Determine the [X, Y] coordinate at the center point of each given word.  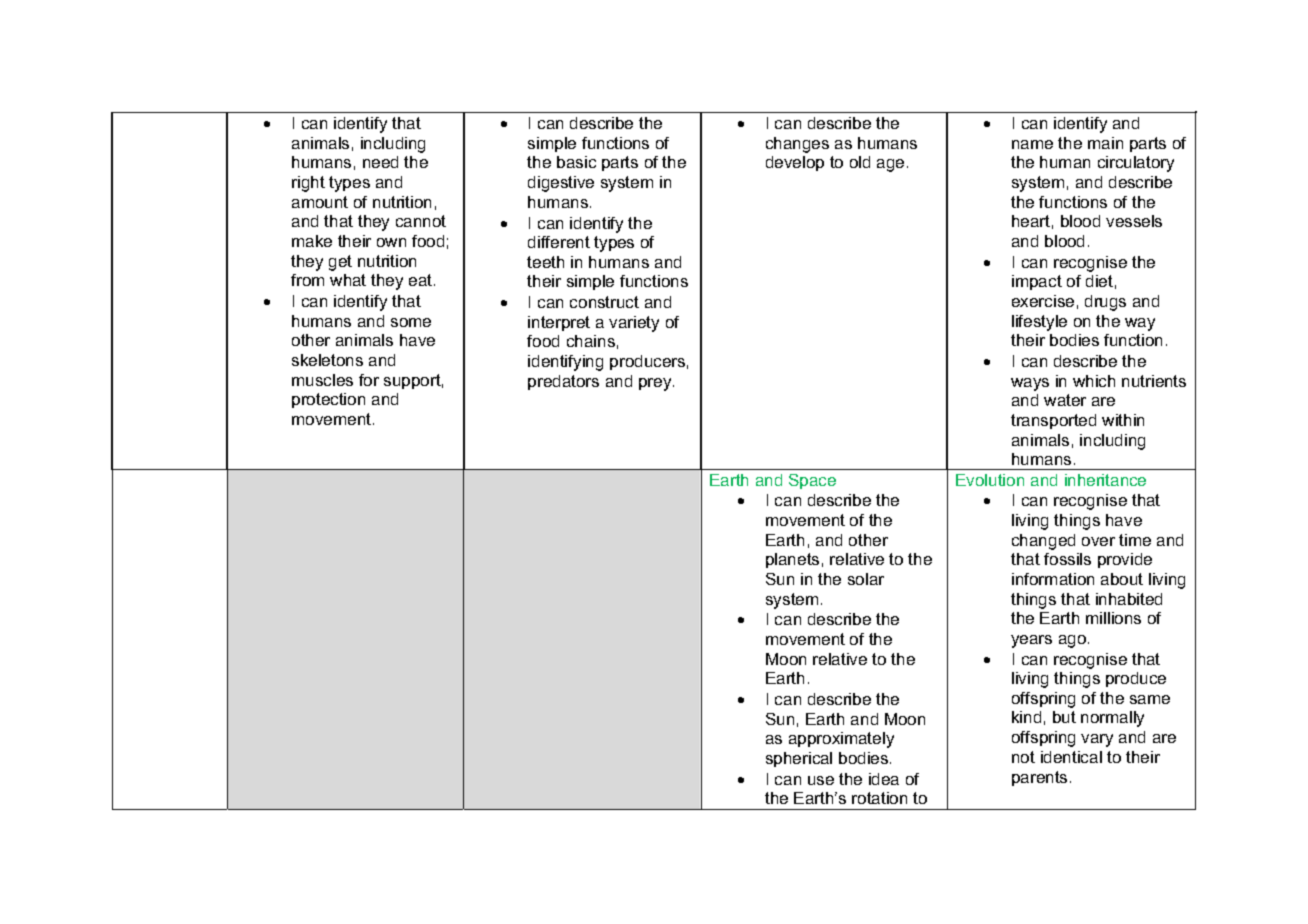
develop [795, 163]
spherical [799, 759]
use [821, 780]
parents [1039, 778]
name [1032, 144]
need [380, 162]
